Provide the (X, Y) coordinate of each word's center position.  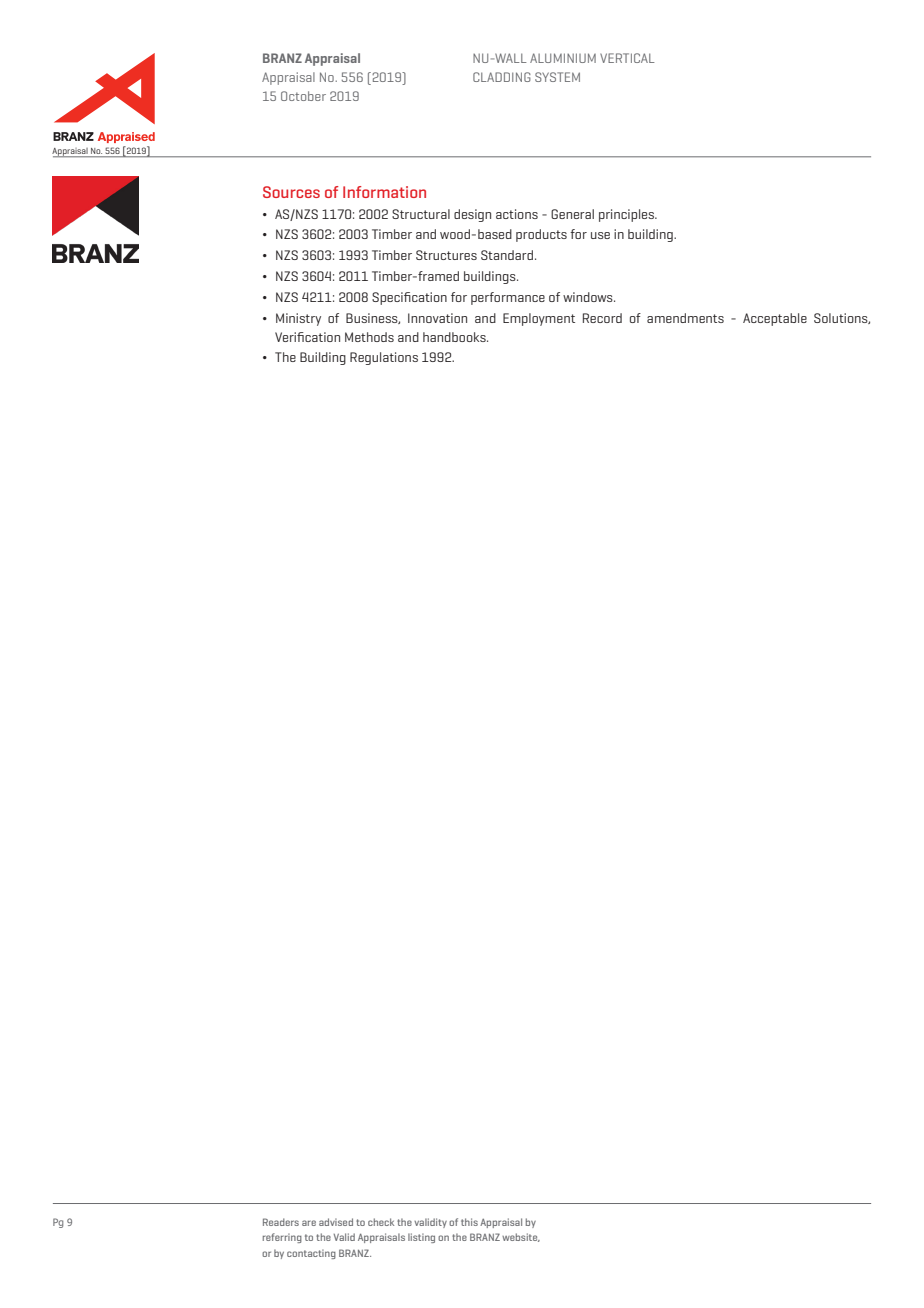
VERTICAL (627, 58)
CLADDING (502, 77)
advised (336, 1222)
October (303, 96)
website (521, 1237)
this (469, 1222)
